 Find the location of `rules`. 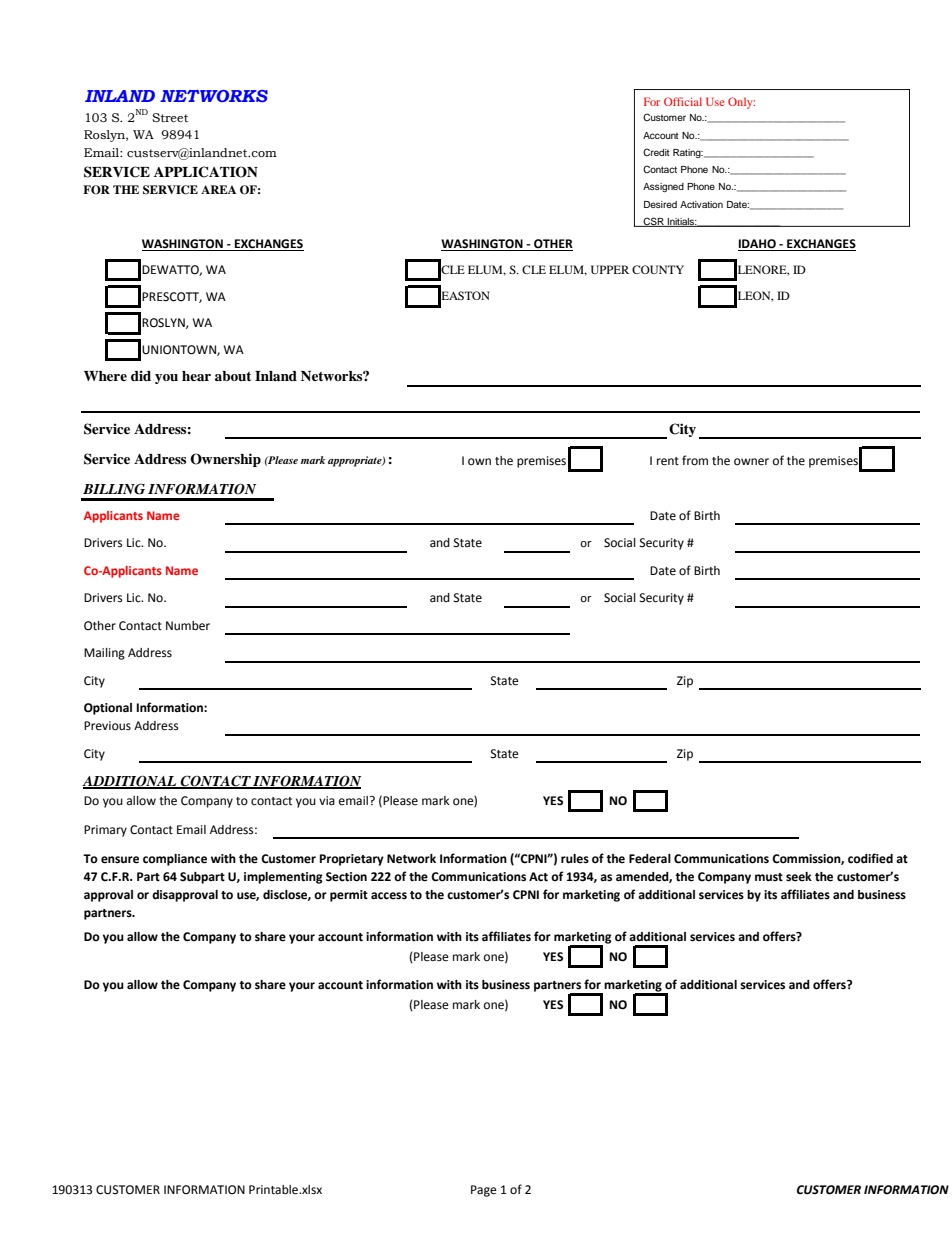

rules is located at coordinates (575, 859).
